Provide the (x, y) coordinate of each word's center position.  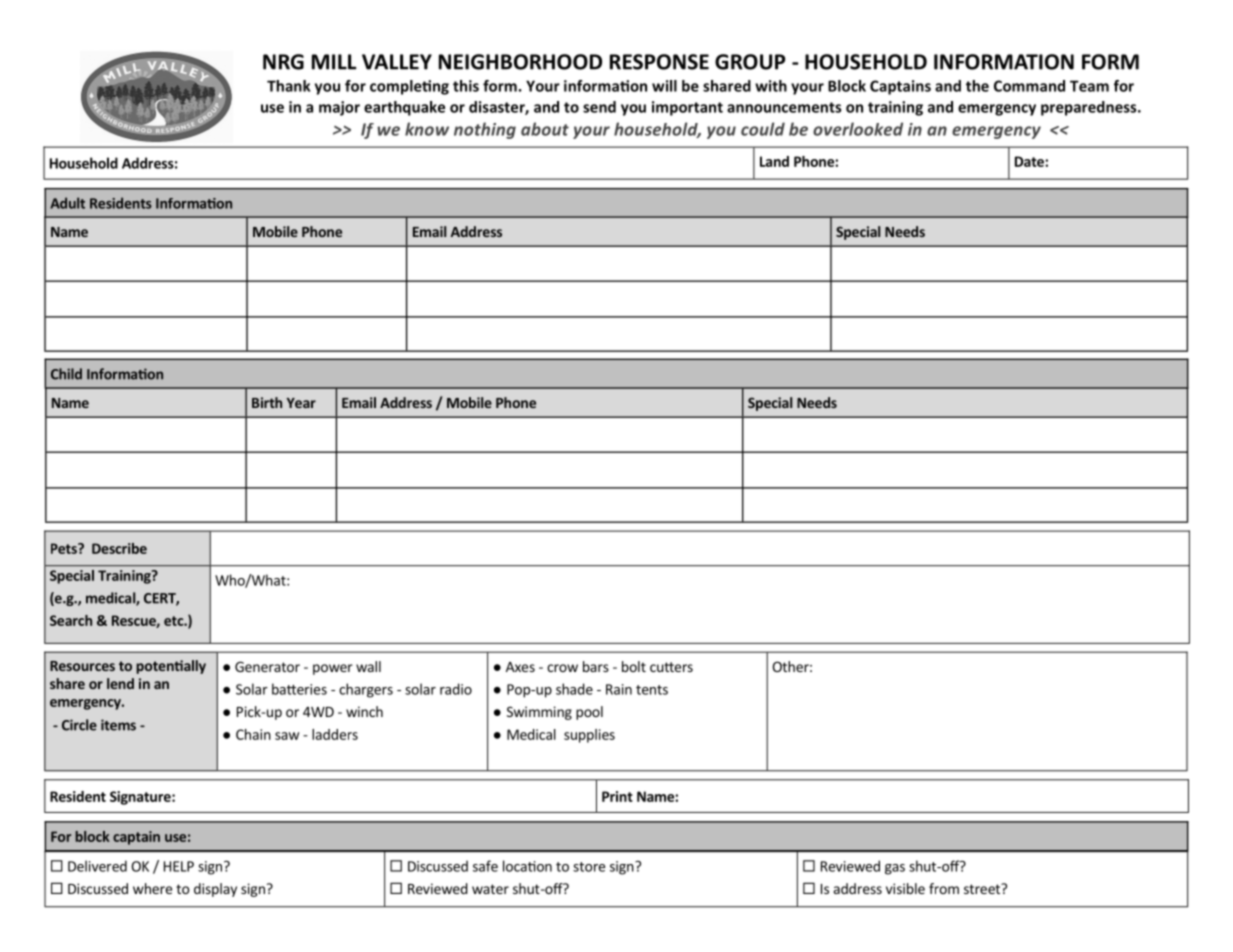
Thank (288, 86)
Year (301, 403)
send (599, 107)
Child (66, 374)
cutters (671, 667)
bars (596, 666)
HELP (179, 866)
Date (1030, 161)
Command (1029, 86)
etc (174, 621)
